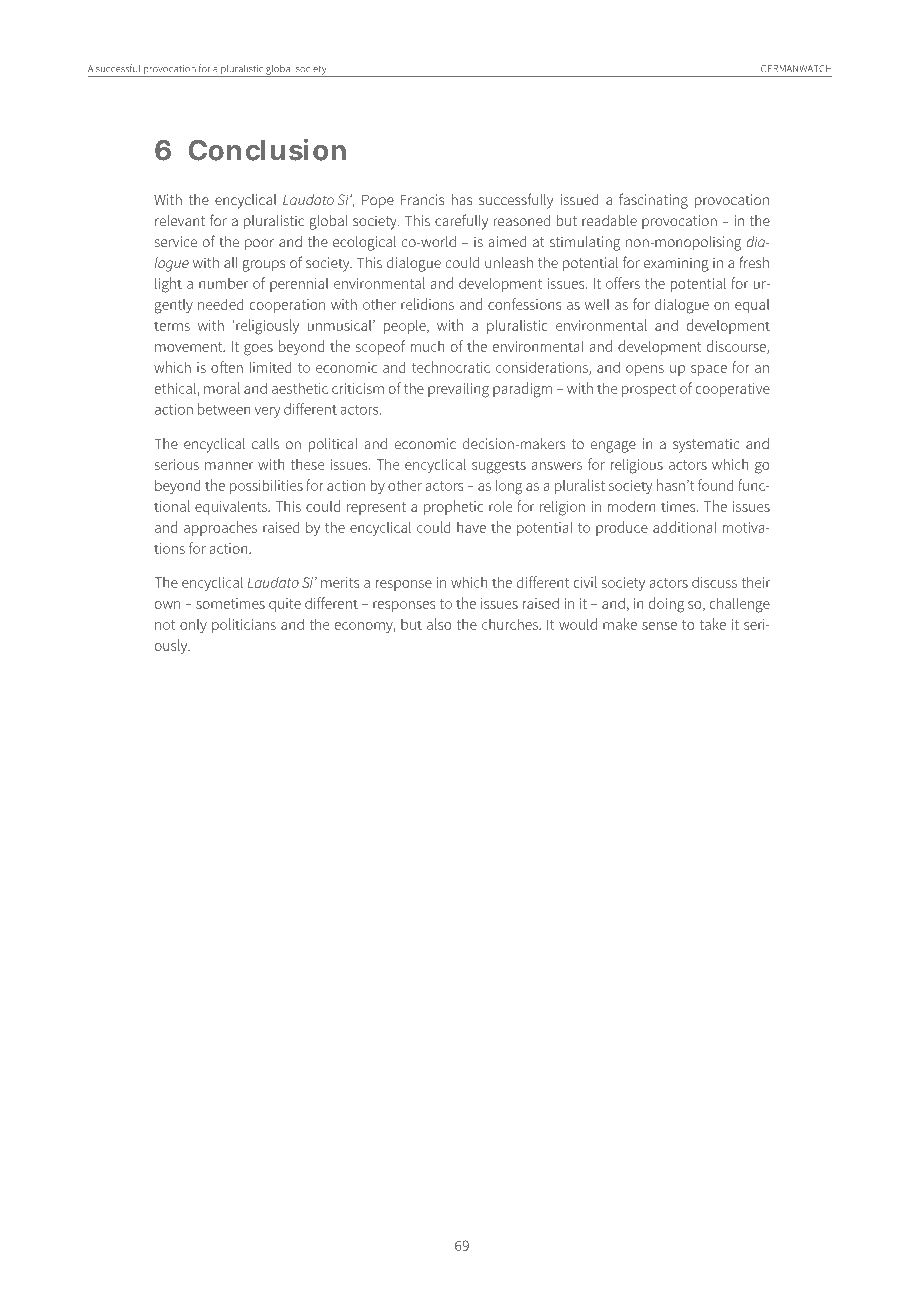 The width and height of the document is (924, 1308). Describe the element at coordinates (222, 388) in the document. I see `moral` at that location.
